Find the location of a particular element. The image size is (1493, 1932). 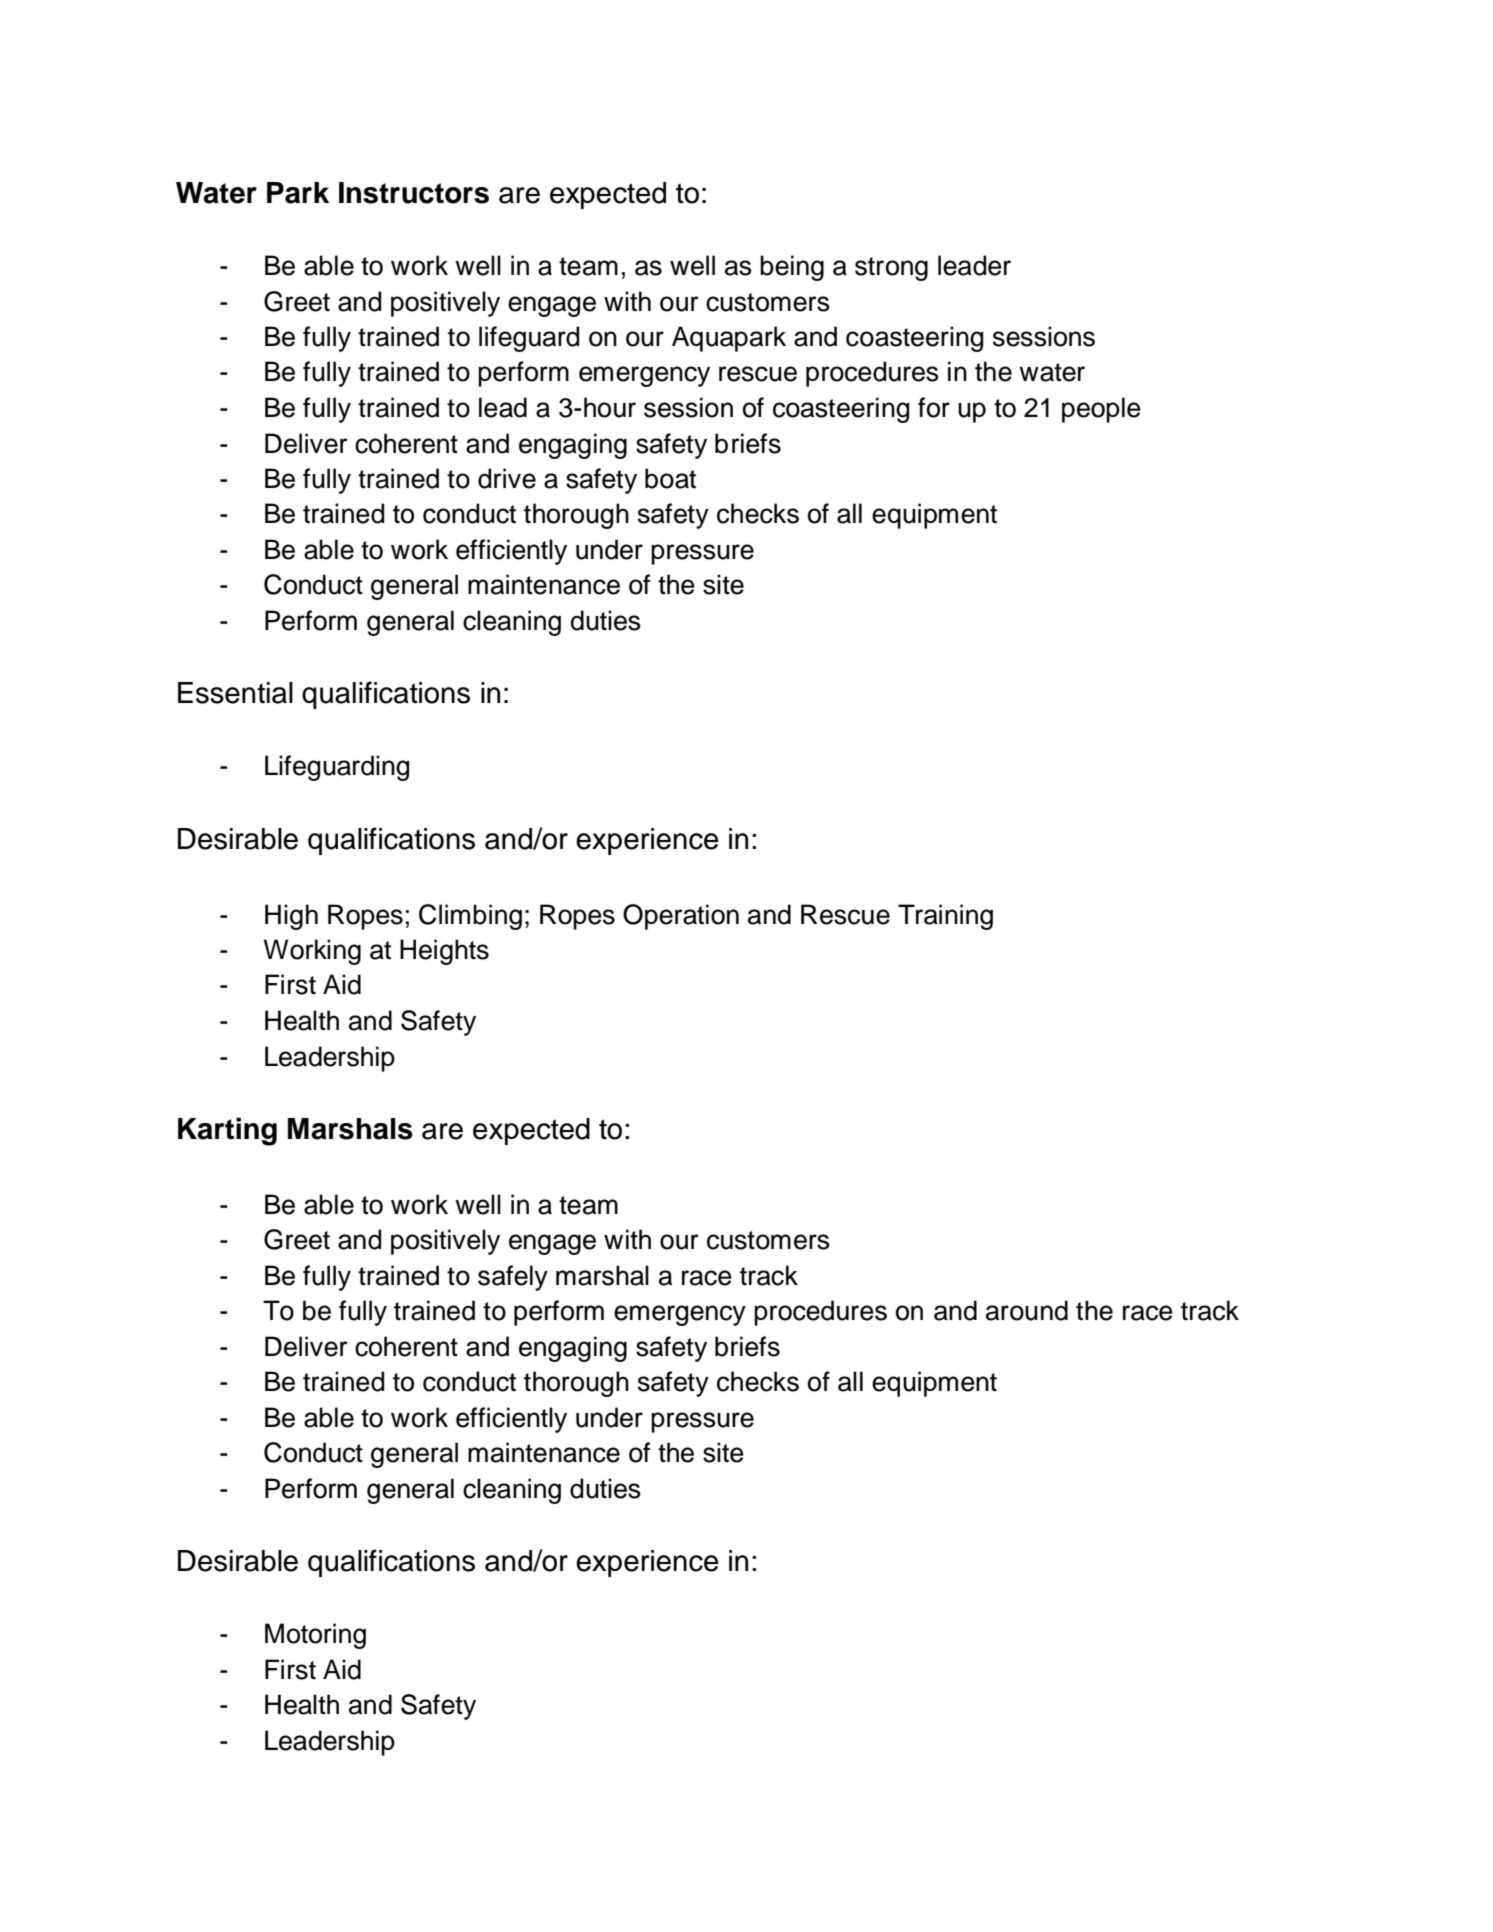

Motoring is located at coordinates (315, 1636).
